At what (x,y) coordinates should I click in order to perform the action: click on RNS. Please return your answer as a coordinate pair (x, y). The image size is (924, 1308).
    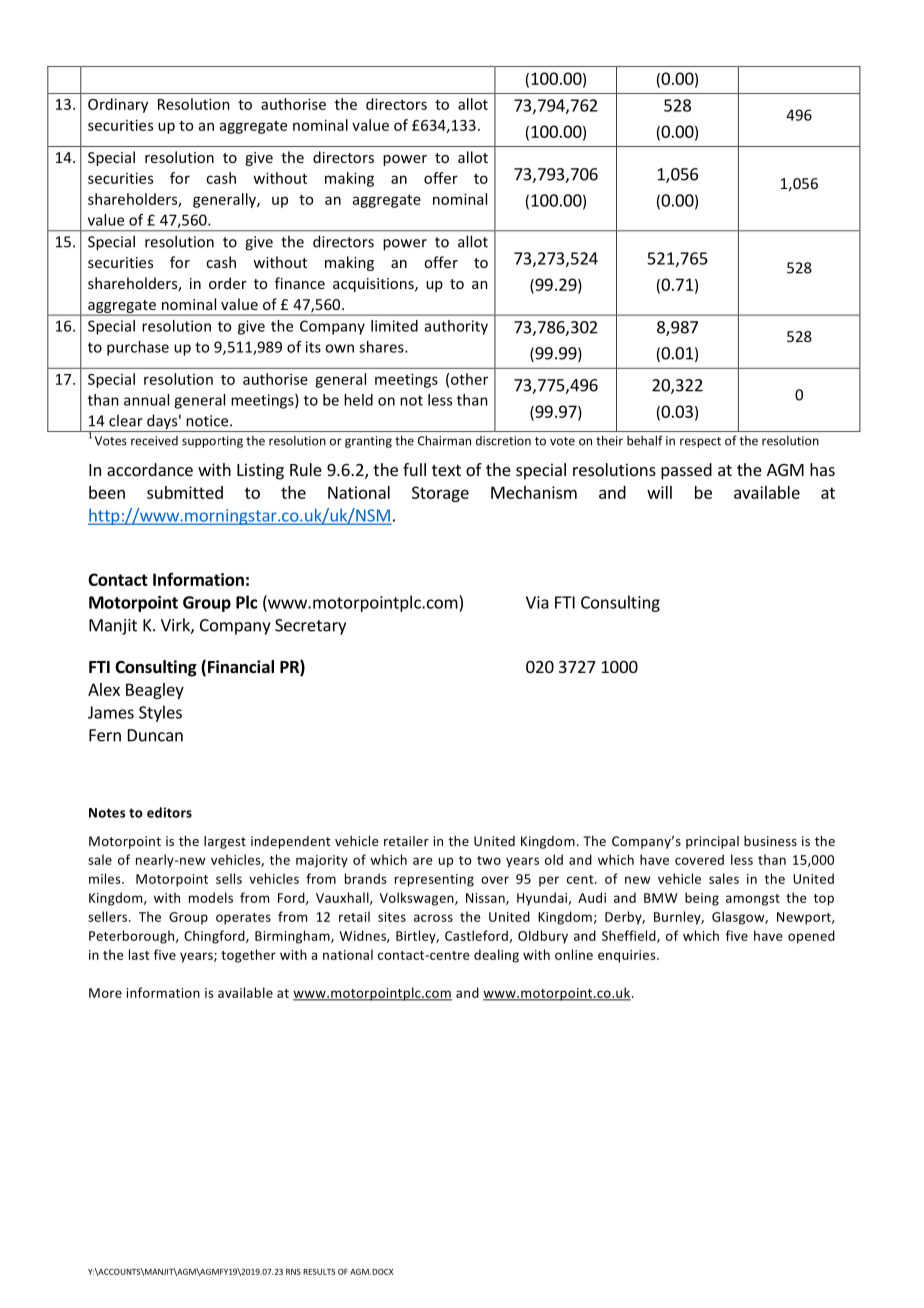
    Looking at the image, I should click on (293, 1272).
